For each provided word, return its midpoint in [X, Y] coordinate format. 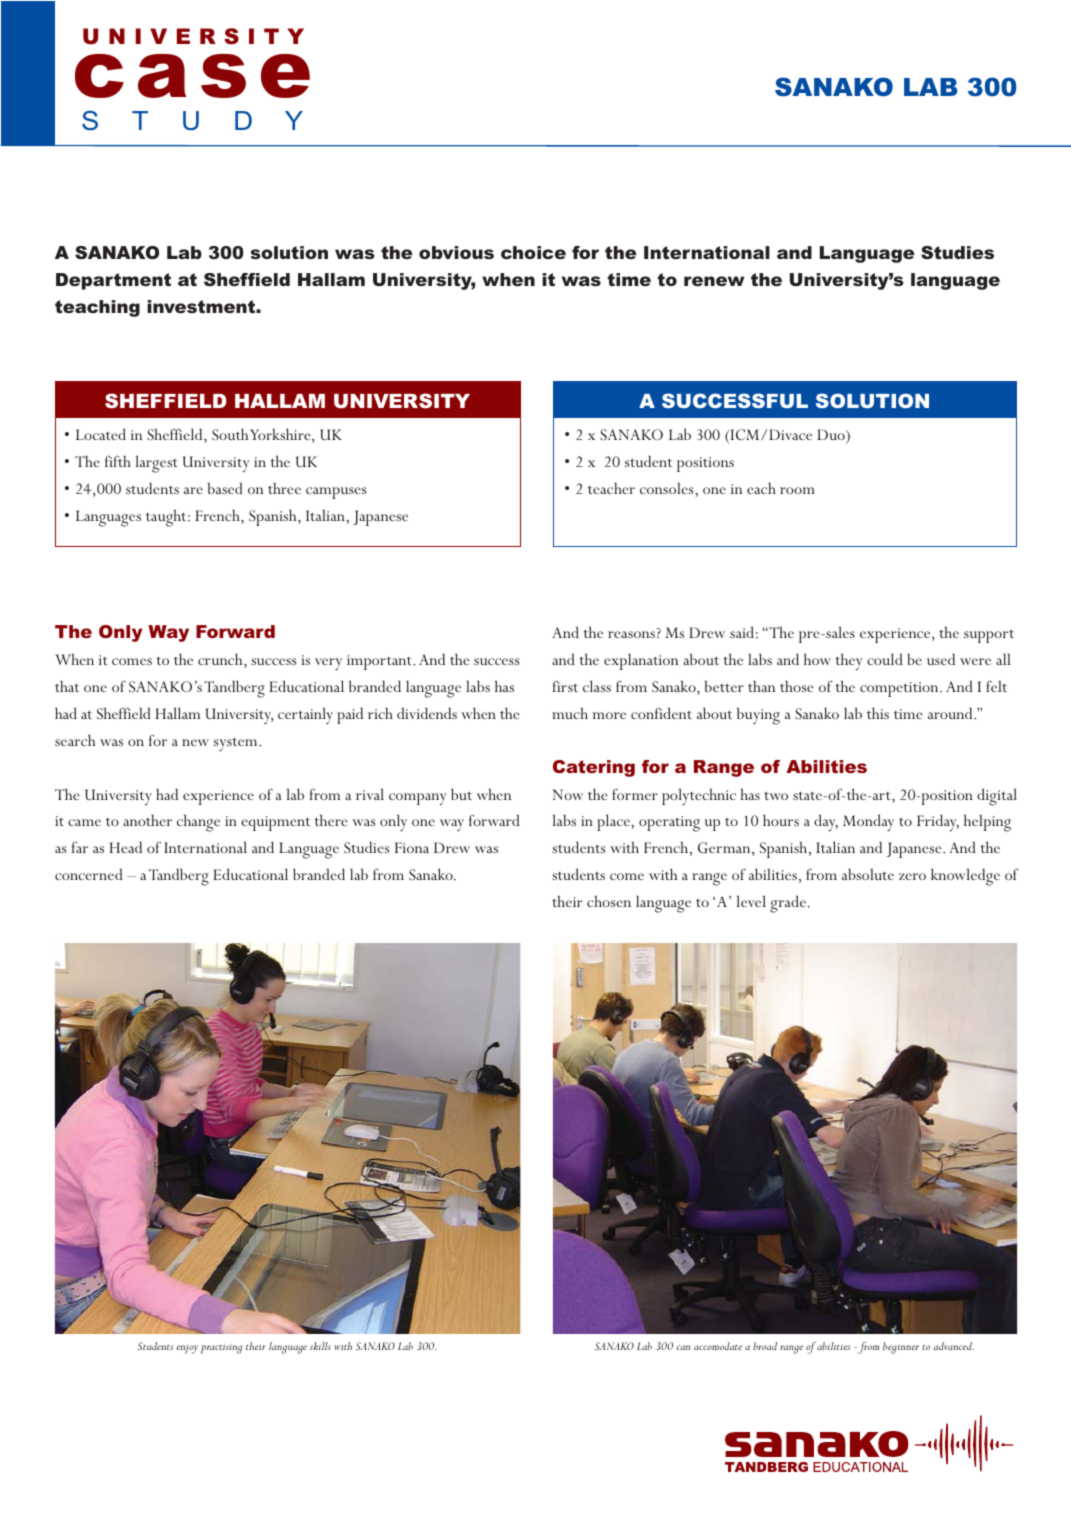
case [192, 76]
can [683, 1347]
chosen [609, 901]
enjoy [187, 1349]
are [193, 490]
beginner [901, 1348]
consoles [668, 488]
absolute [868, 874]
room [797, 490]
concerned [89, 874]
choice [533, 252]
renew [714, 281]
